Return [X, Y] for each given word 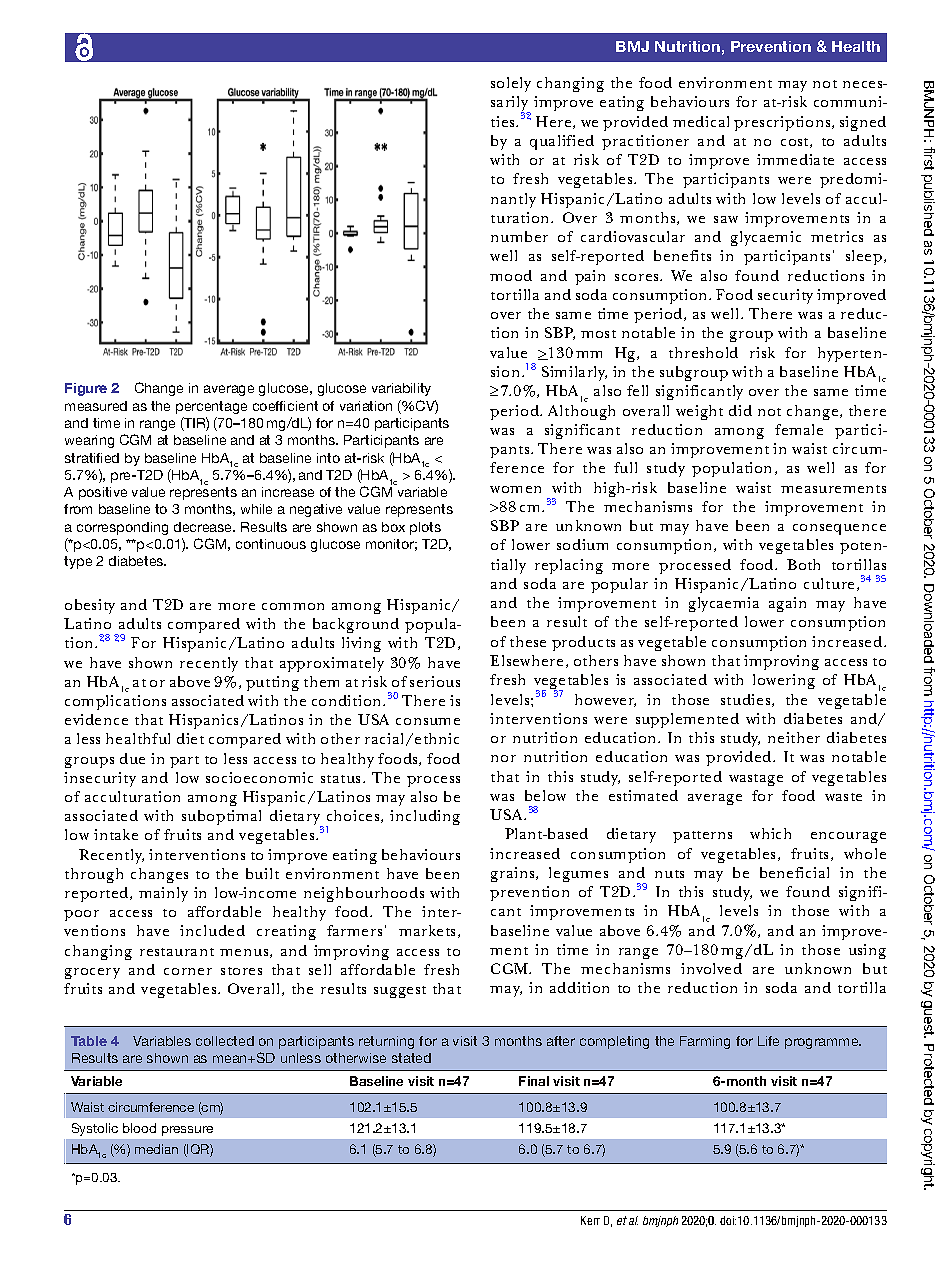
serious [435, 681]
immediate [795, 159]
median [156, 1149]
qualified [562, 142]
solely [511, 84]
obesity [90, 606]
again [787, 604]
